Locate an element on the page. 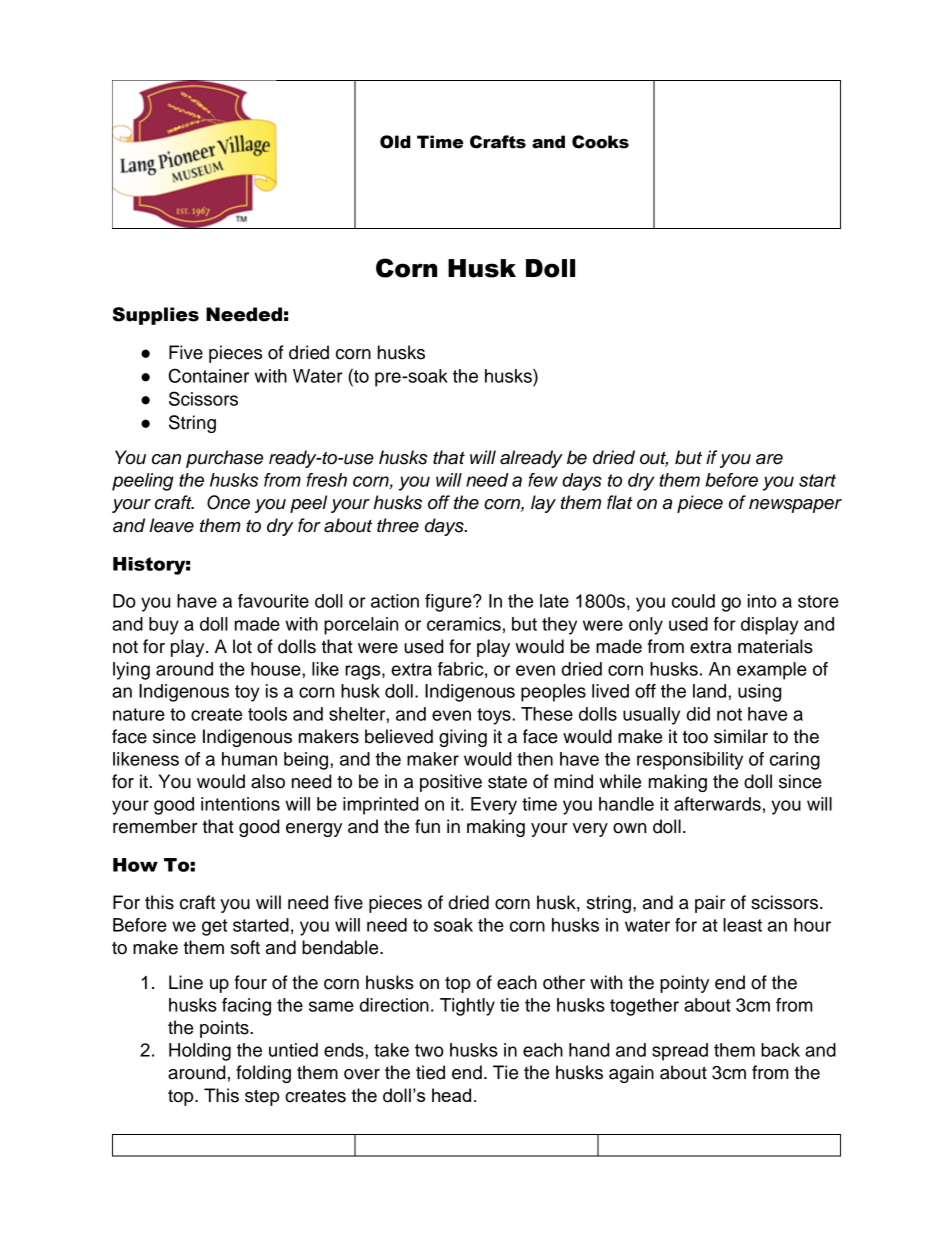 This document has width=952, height=1233. are is located at coordinates (769, 459).
